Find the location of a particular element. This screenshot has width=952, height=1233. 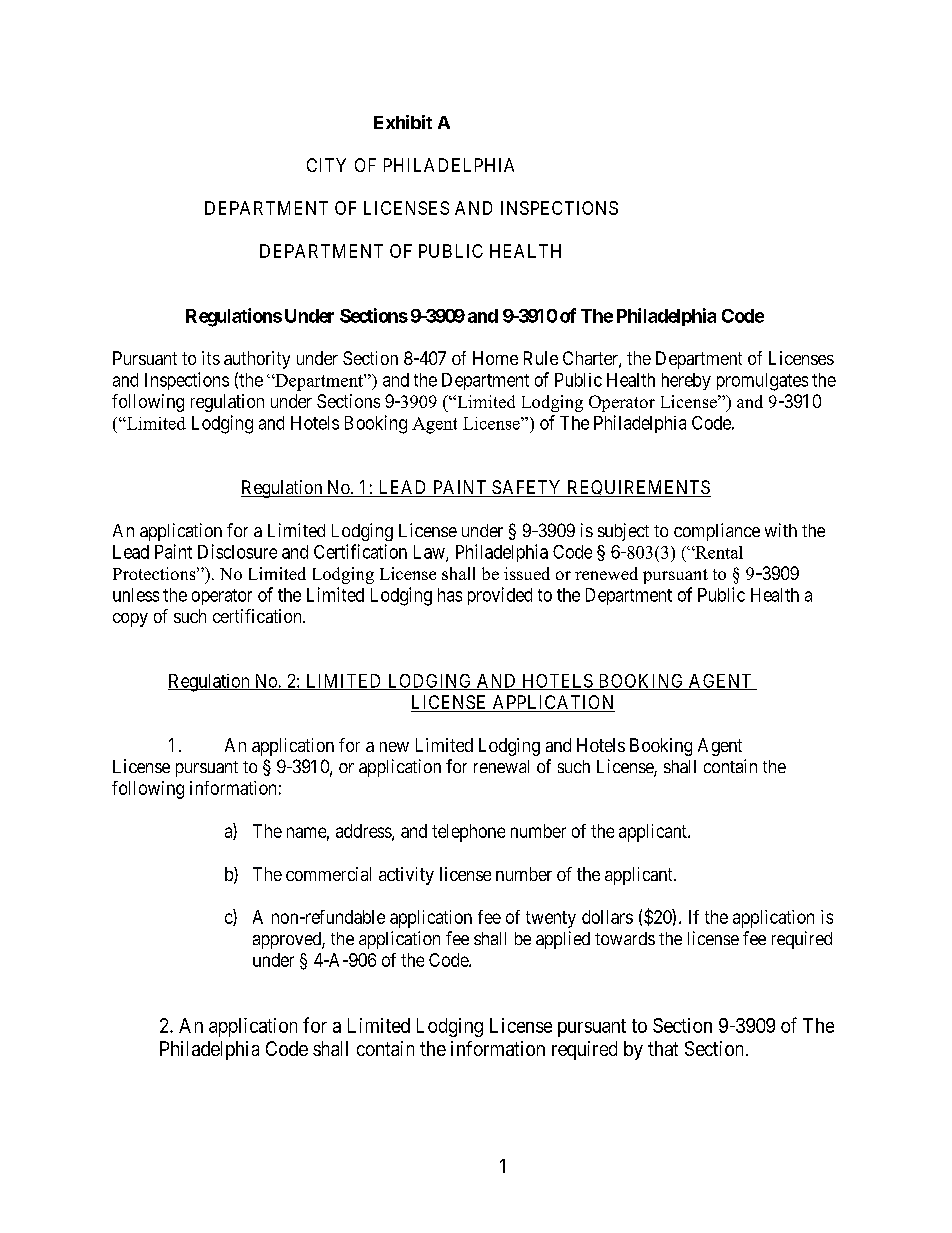

Home is located at coordinates (495, 358).
